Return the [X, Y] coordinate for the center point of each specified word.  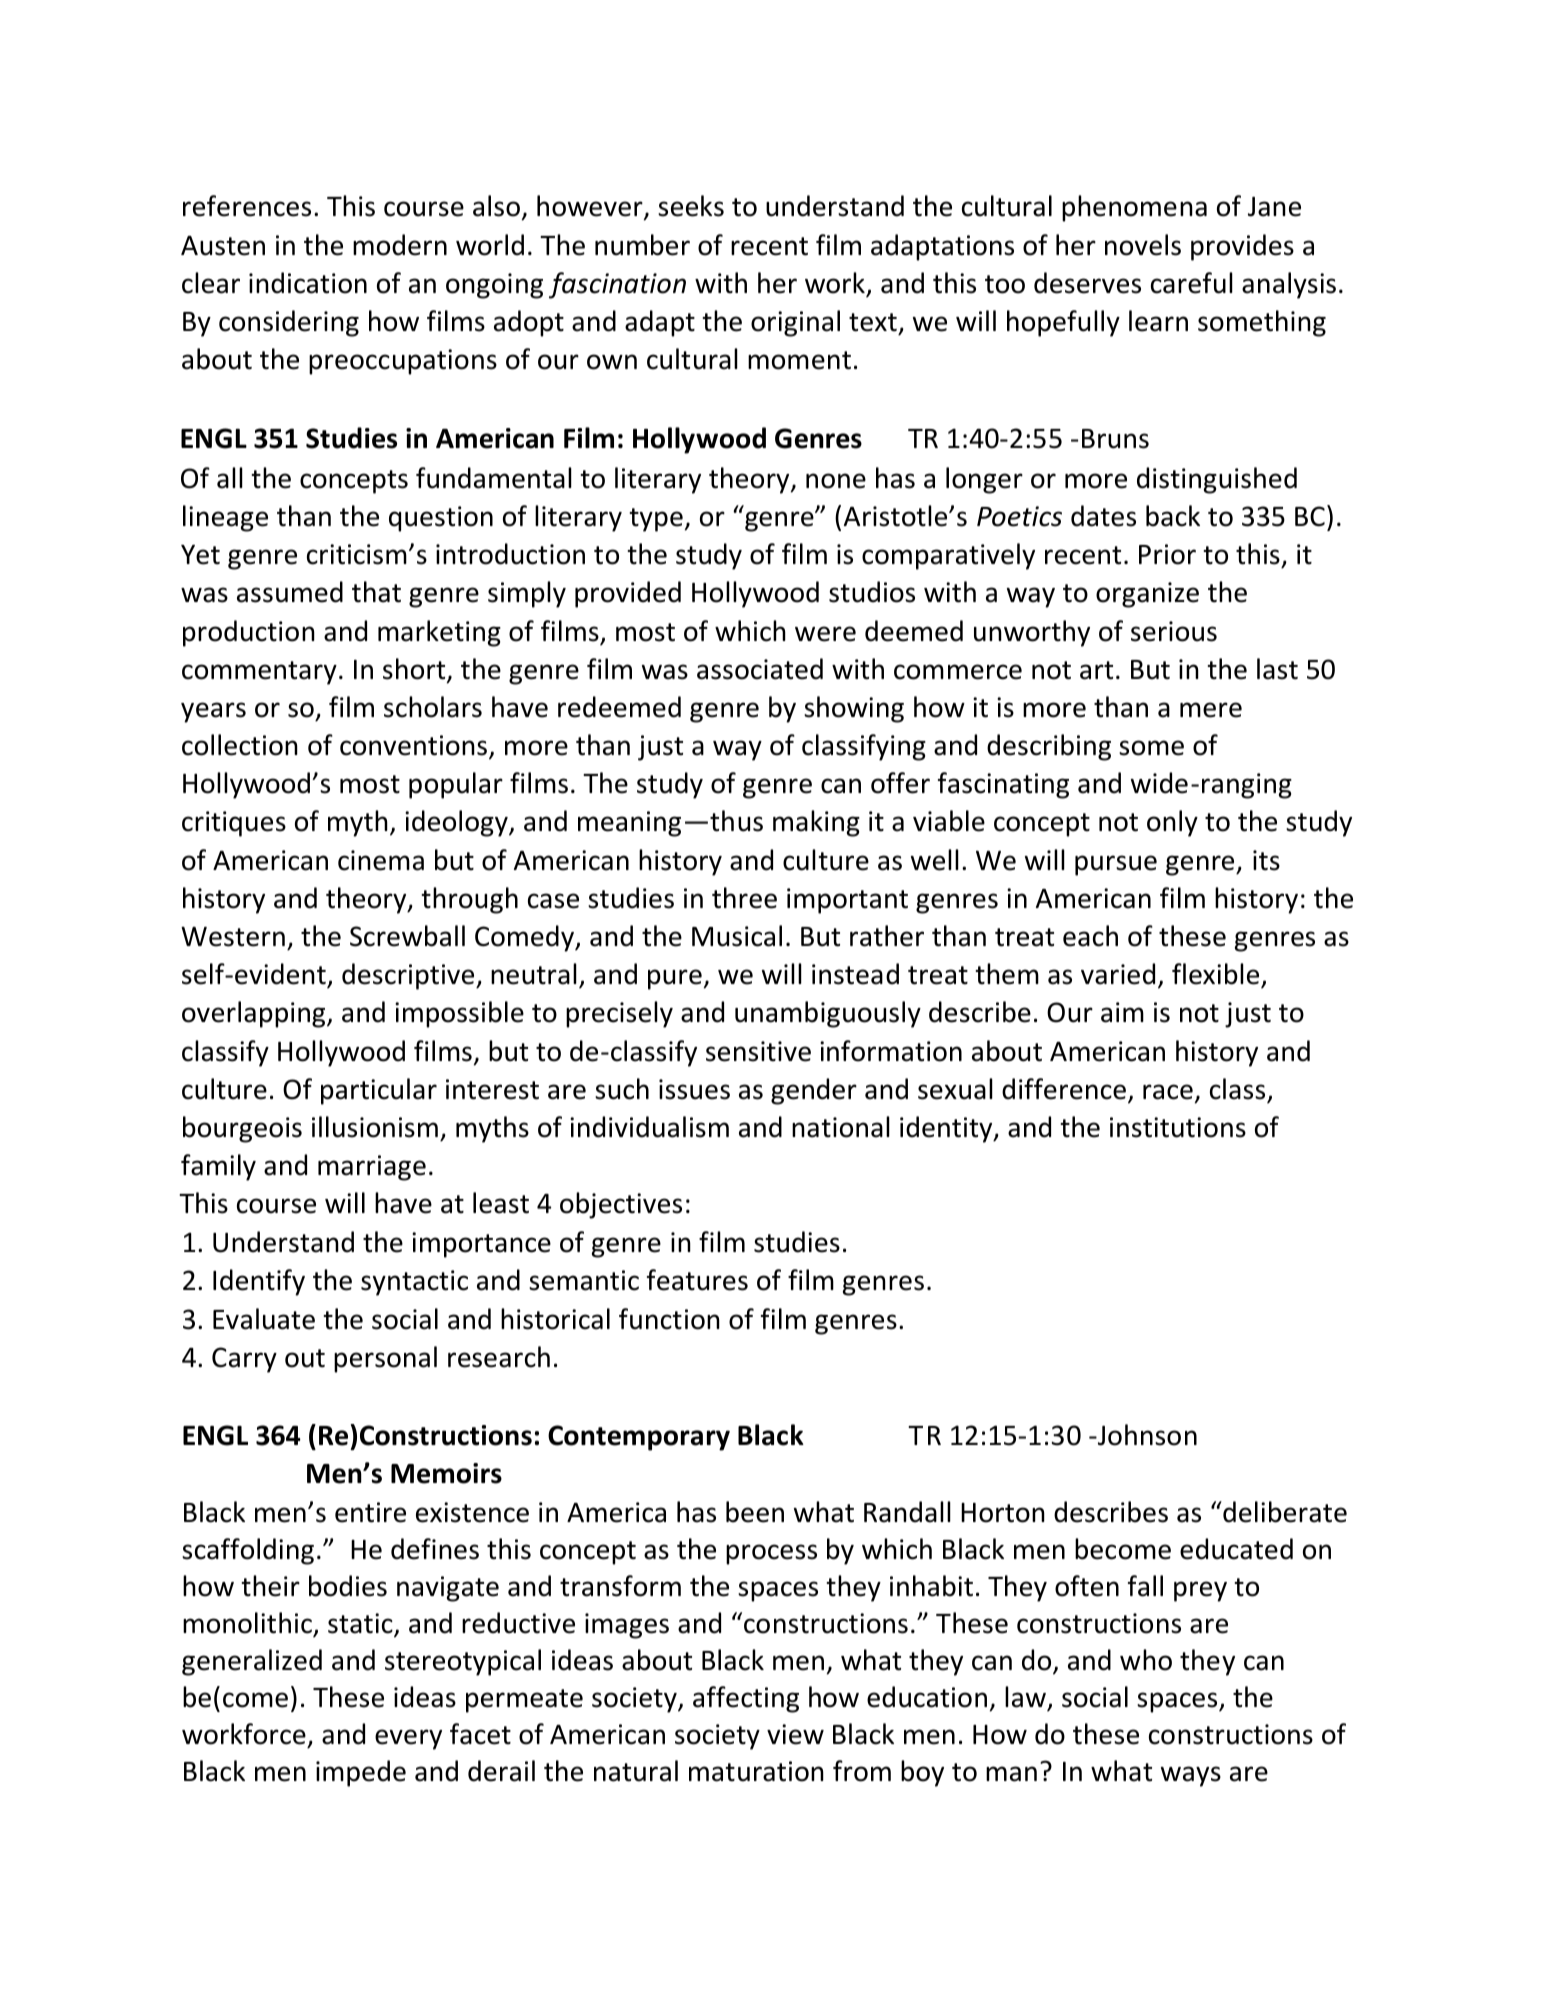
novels [1143, 245]
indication [308, 283]
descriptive [409, 976]
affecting [746, 1699]
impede [361, 1773]
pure [675, 979]
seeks [691, 206]
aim [1122, 1012]
